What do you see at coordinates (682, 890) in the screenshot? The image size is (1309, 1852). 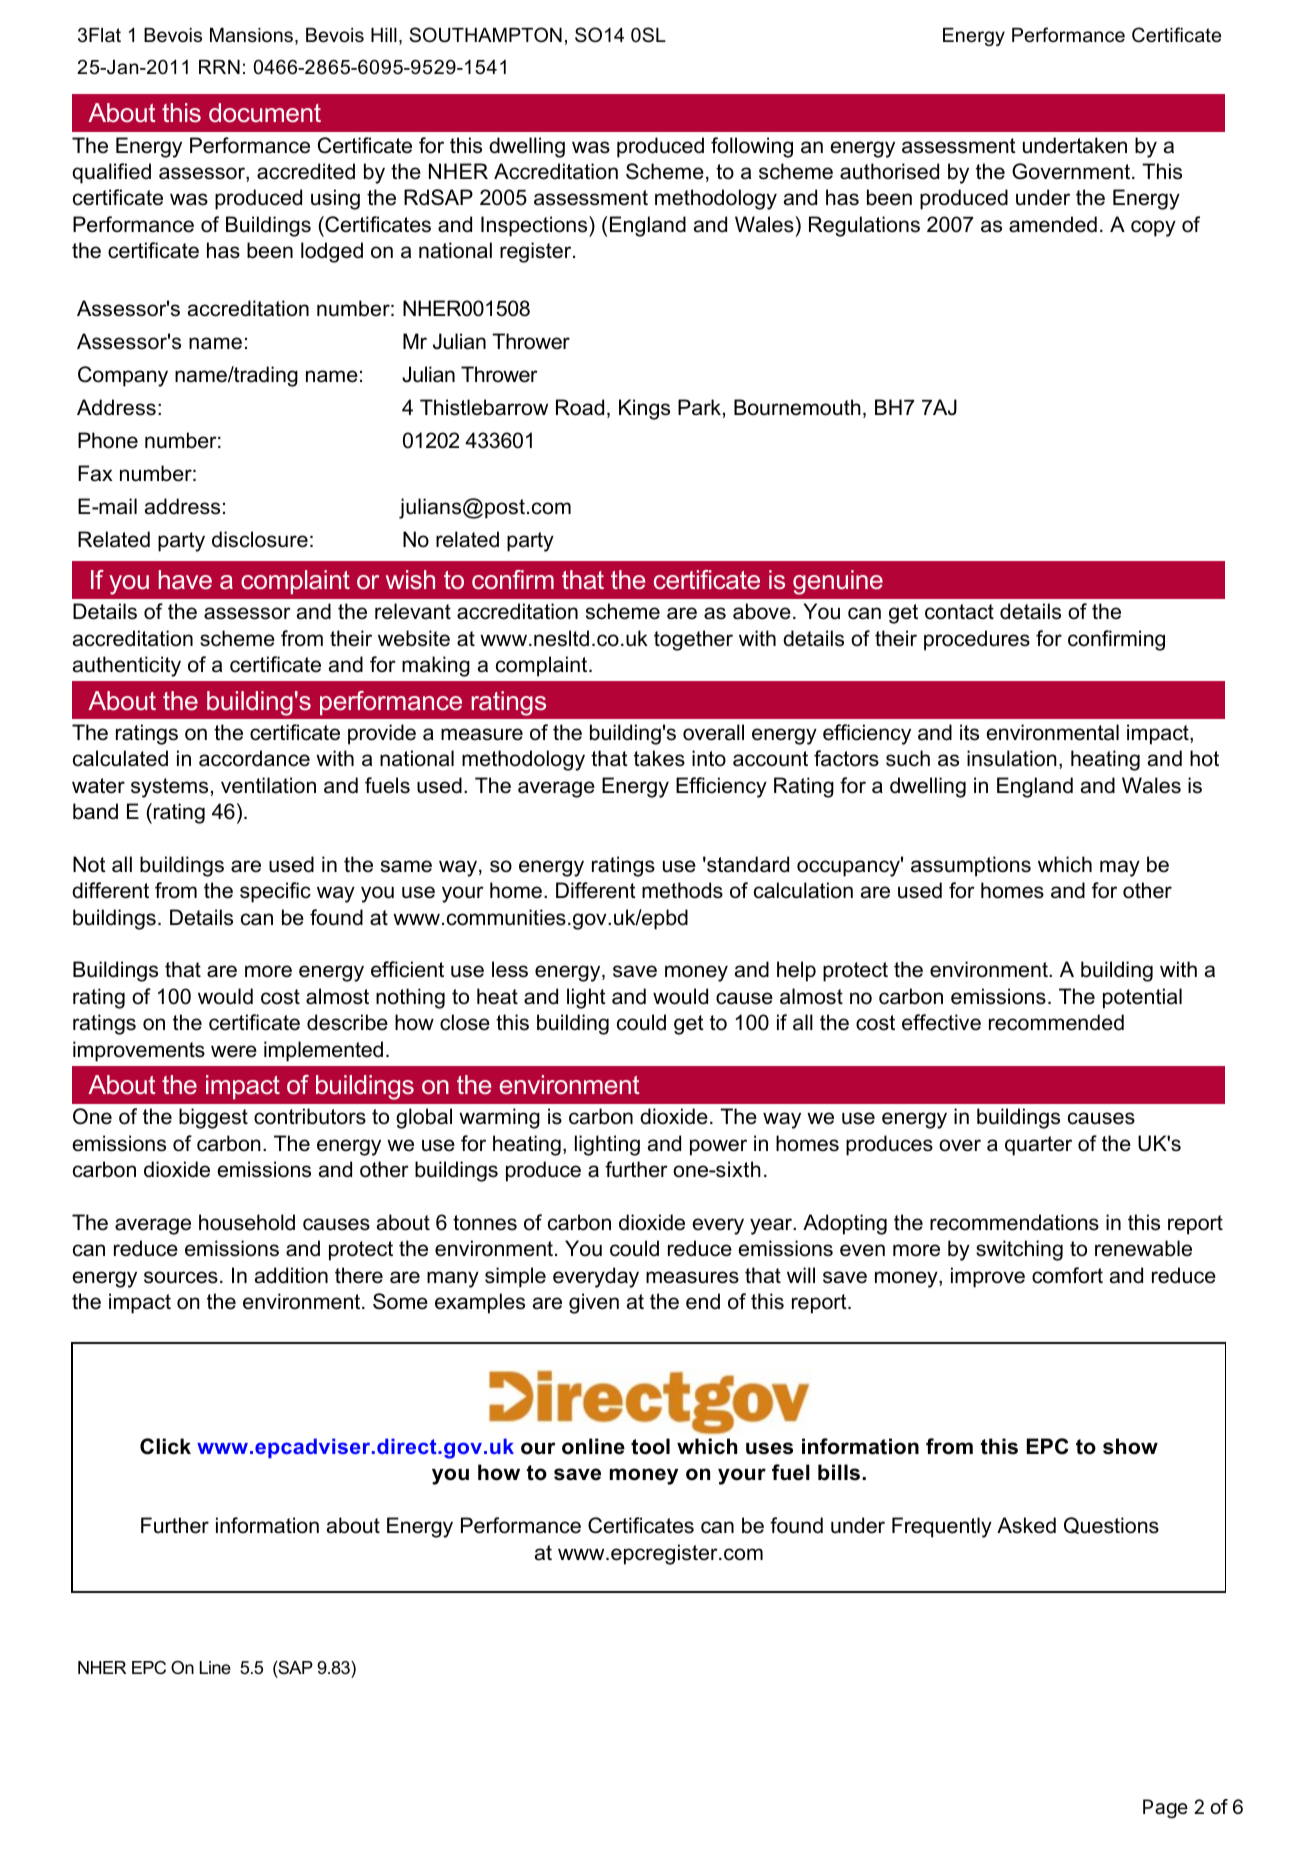 I see `methods` at bounding box center [682, 890].
